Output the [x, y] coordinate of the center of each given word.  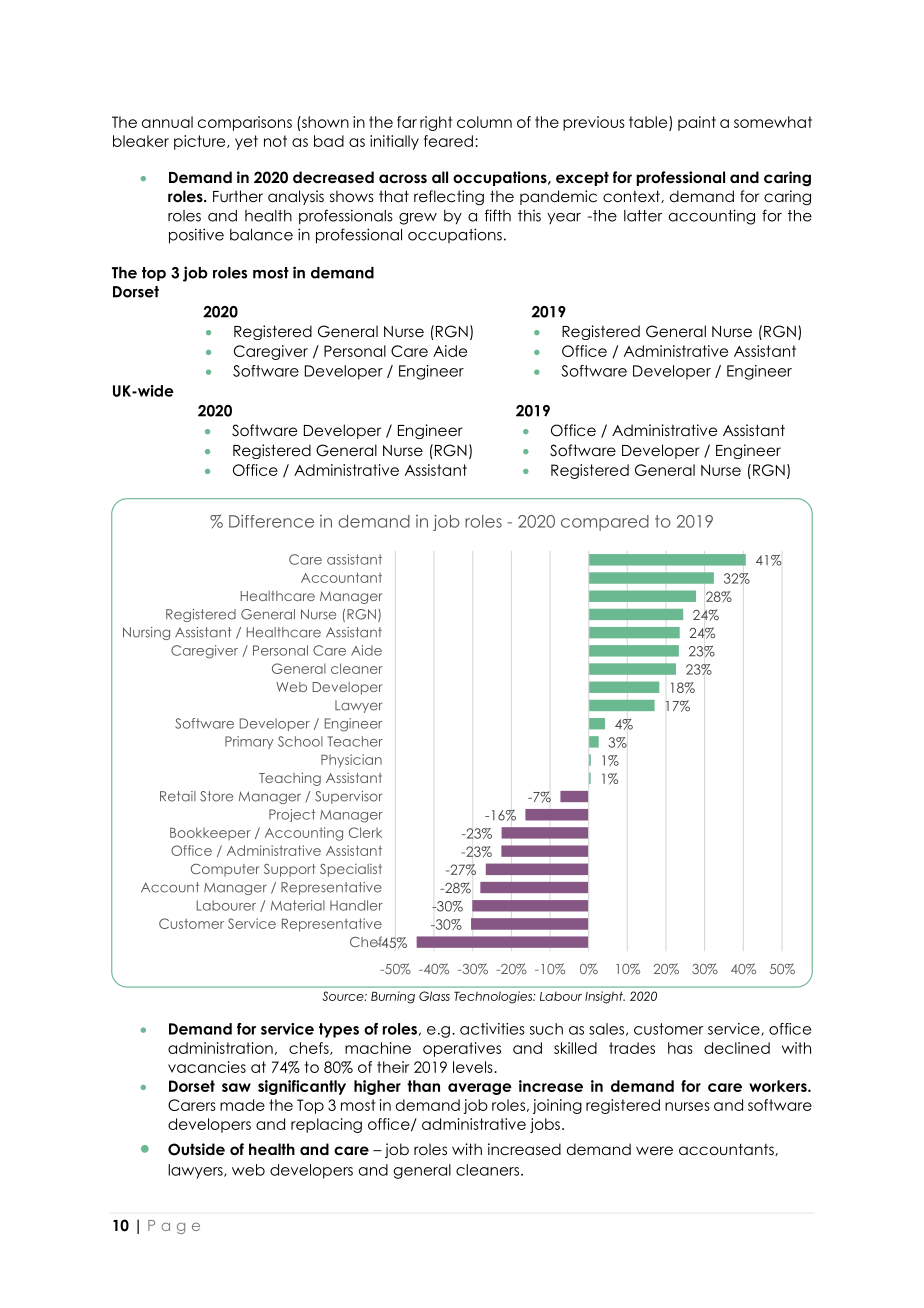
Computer [225, 870]
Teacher [355, 741]
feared [448, 141]
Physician [351, 761]
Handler [356, 905]
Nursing [146, 633]
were [654, 1151]
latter [643, 216]
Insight [605, 997]
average [480, 1089]
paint [697, 123]
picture [201, 142]
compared [605, 523]
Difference [271, 521]
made [242, 1105]
